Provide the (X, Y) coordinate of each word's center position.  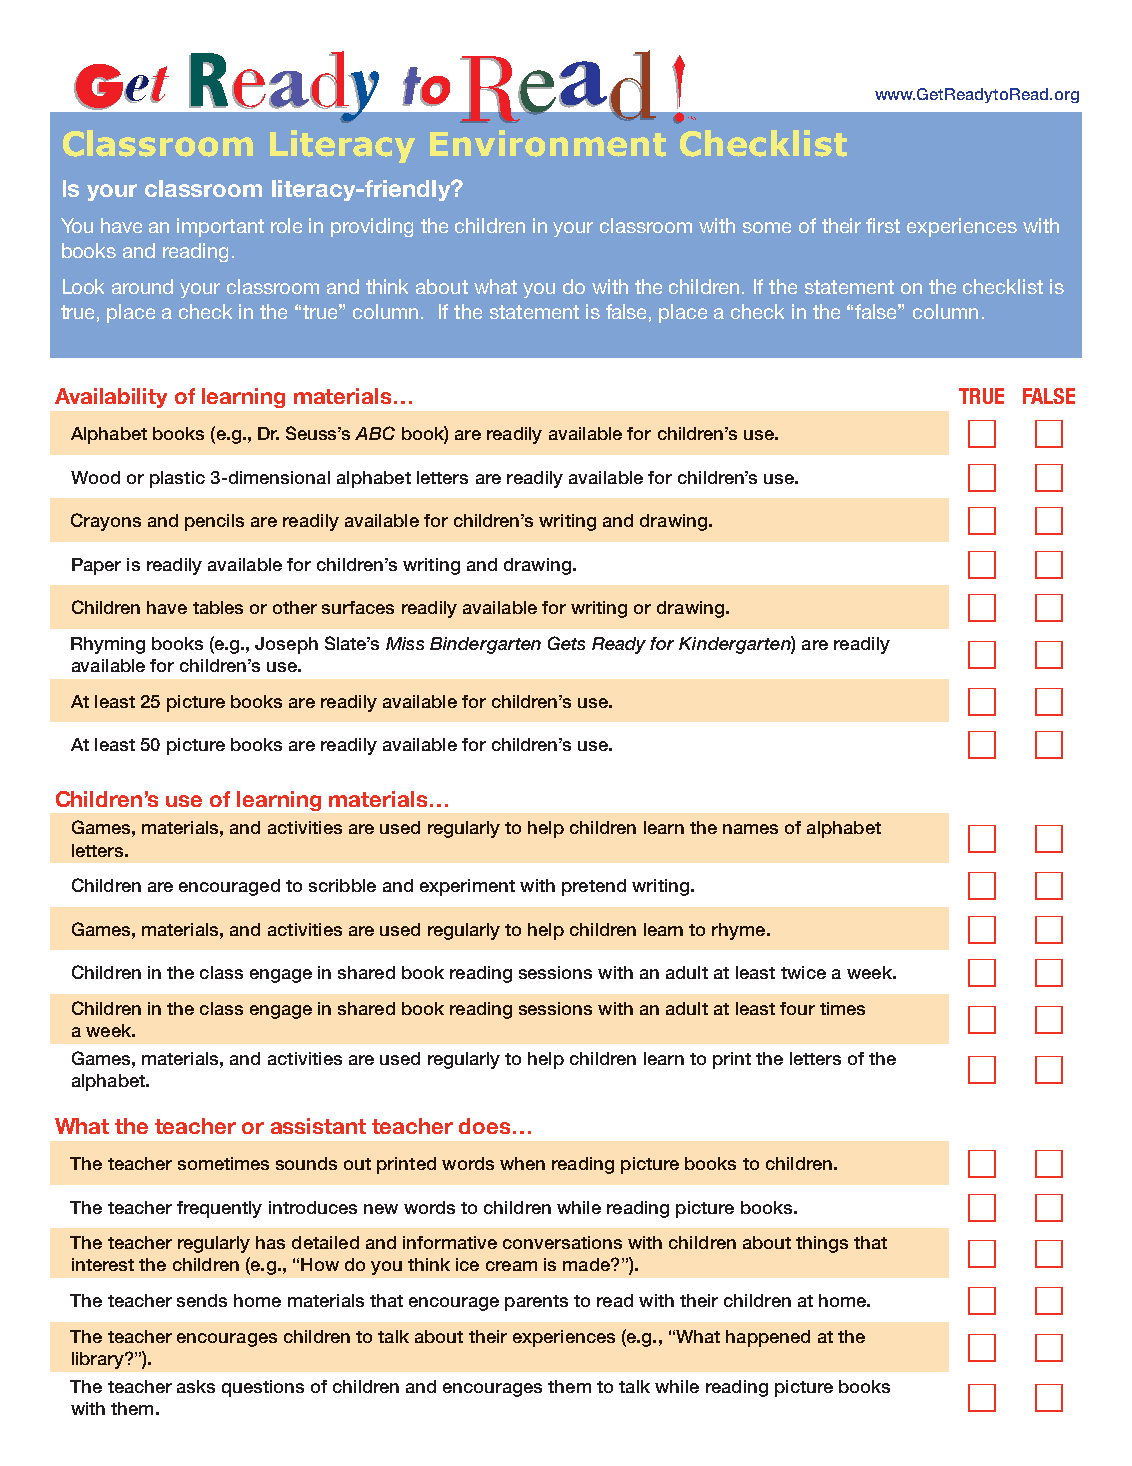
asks (196, 1386)
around (142, 286)
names (750, 829)
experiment (467, 887)
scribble (342, 885)
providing (372, 227)
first (883, 225)
